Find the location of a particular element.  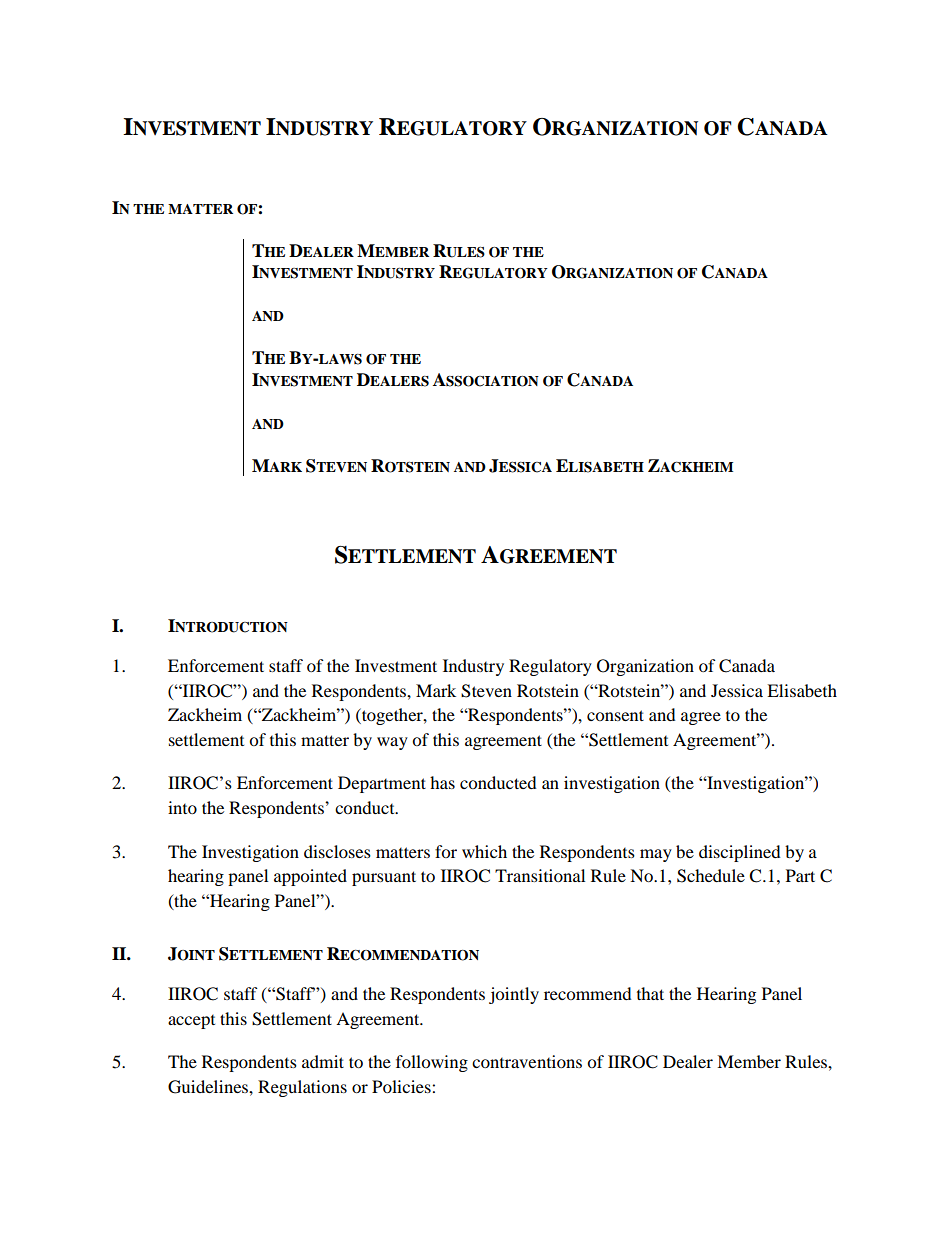

that is located at coordinates (650, 993).
